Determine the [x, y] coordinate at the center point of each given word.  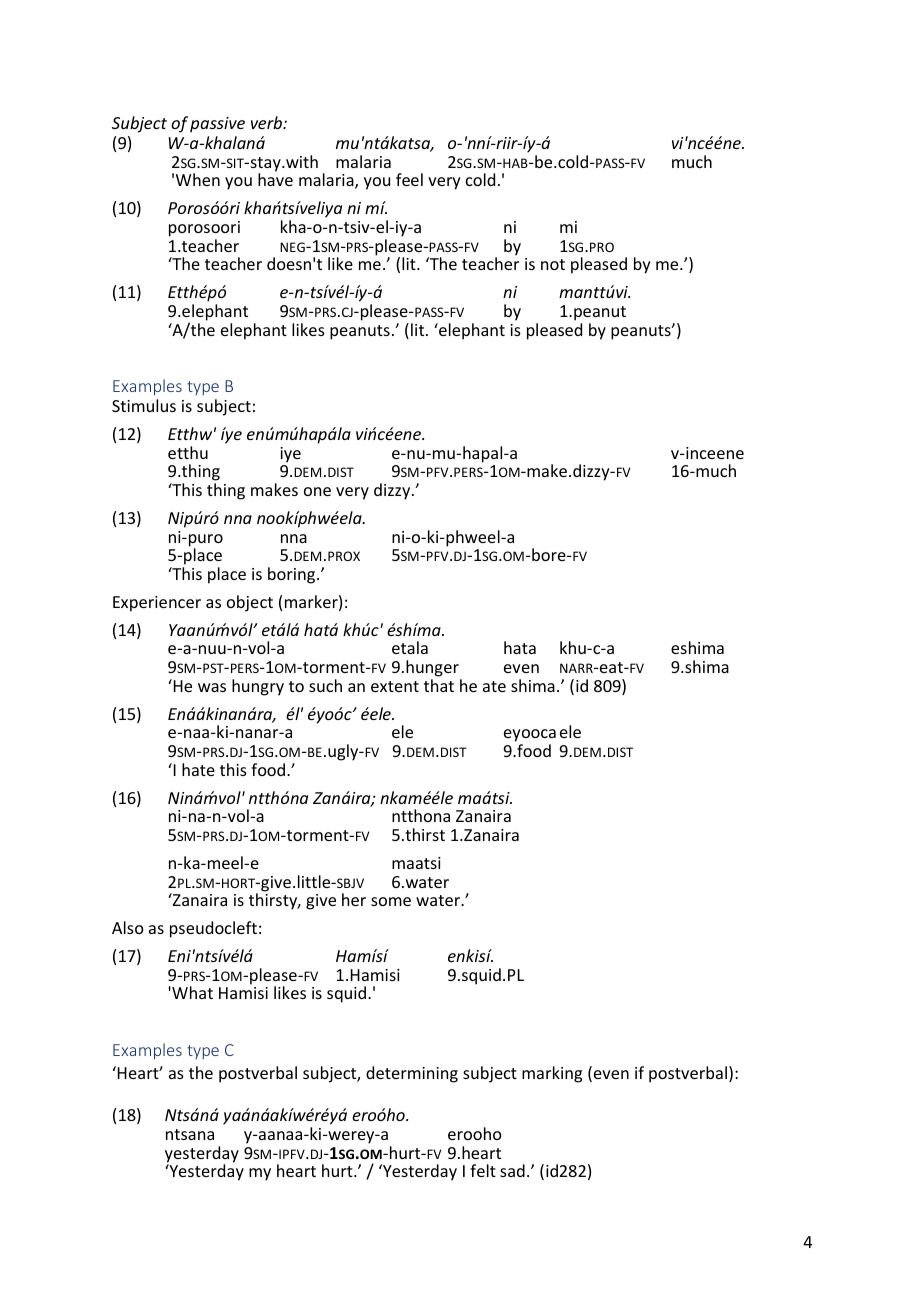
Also [128, 927]
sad [512, 1170]
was [212, 687]
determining [412, 1074]
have [275, 179]
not [553, 264]
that [439, 685]
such [325, 685]
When [198, 179]
